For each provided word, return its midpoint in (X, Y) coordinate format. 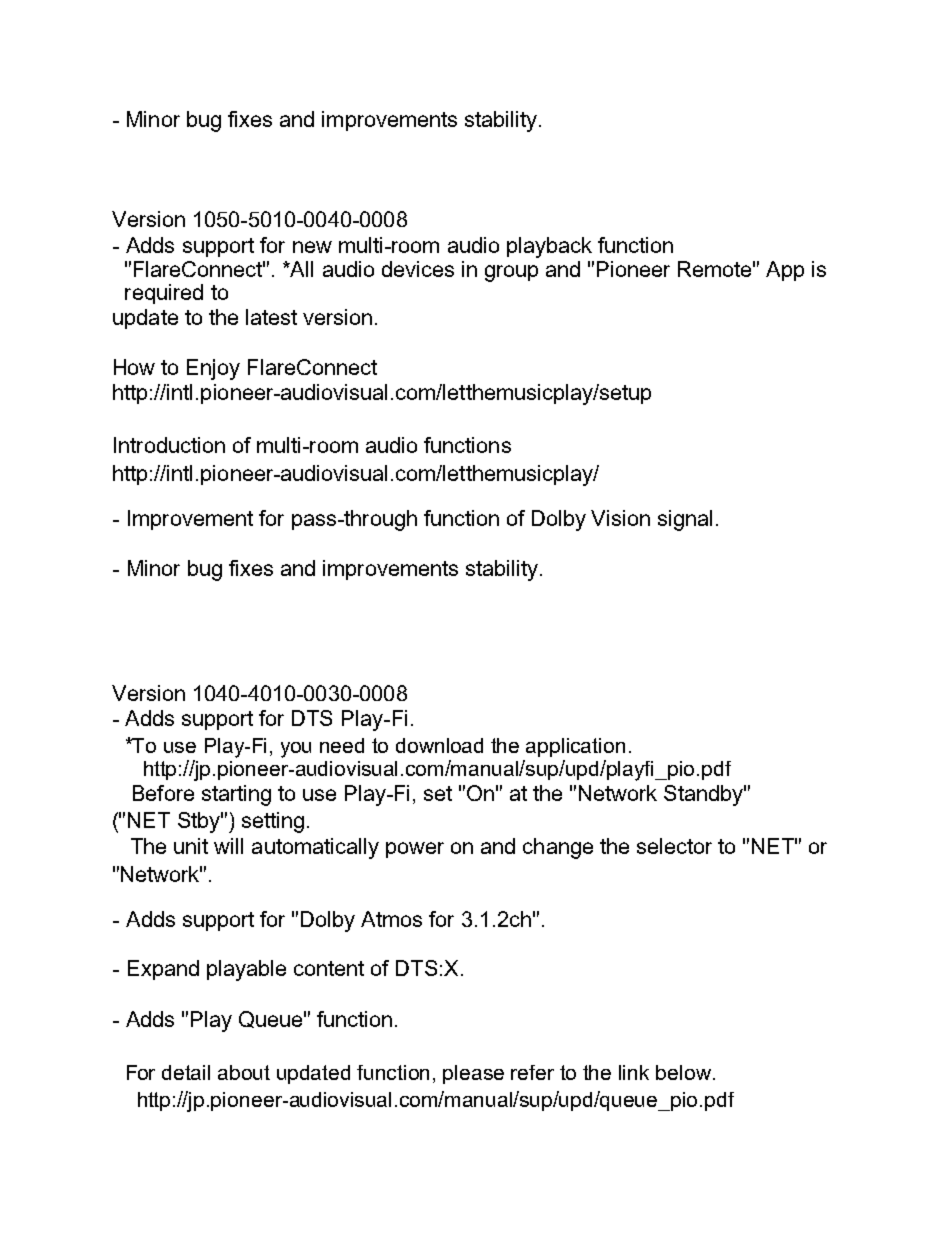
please (473, 1074)
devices (418, 269)
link (634, 1072)
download (439, 745)
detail (186, 1072)
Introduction (169, 445)
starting (236, 795)
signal (685, 520)
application (575, 747)
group (511, 273)
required (164, 294)
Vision (620, 518)
